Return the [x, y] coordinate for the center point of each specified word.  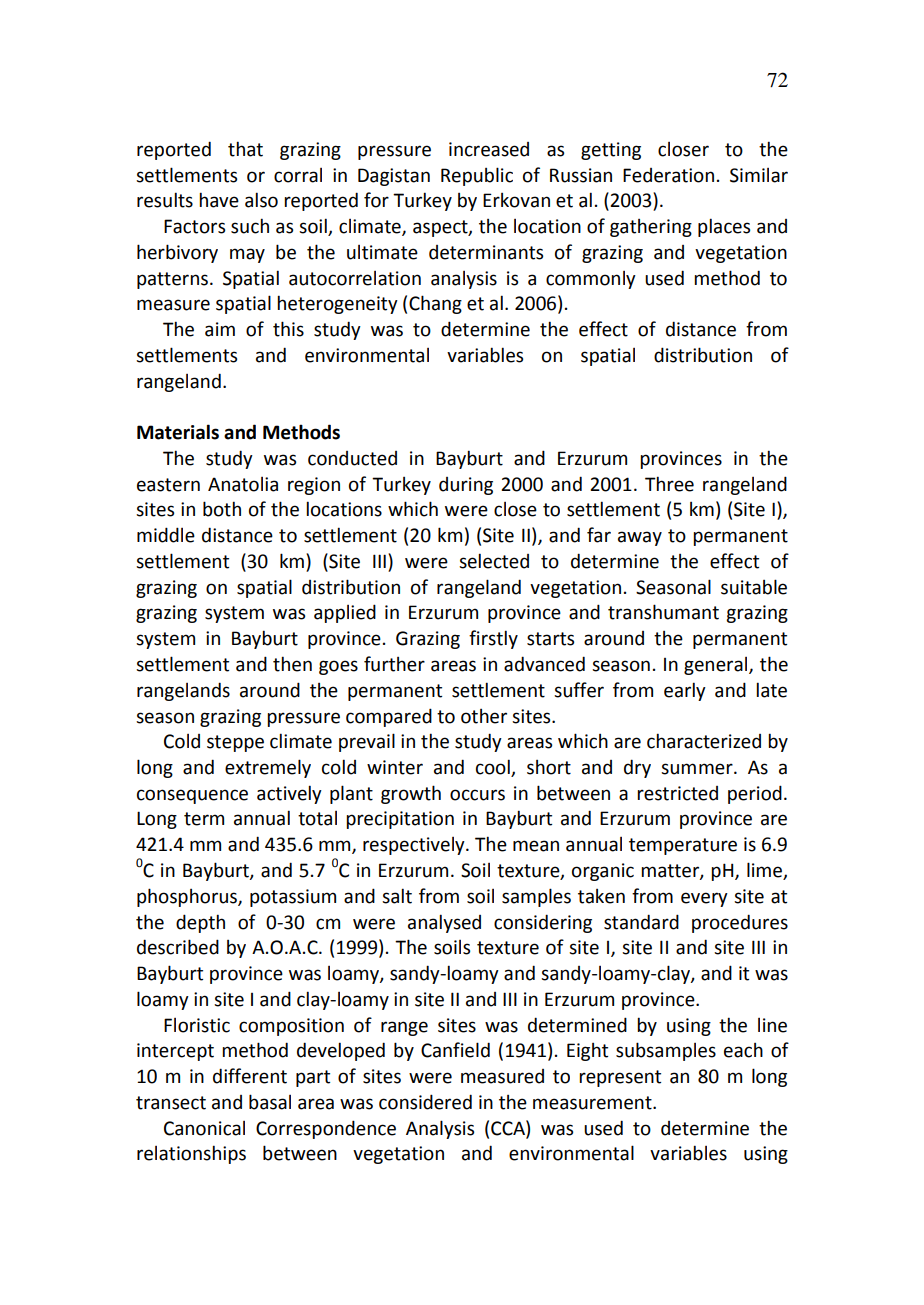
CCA [509, 1128]
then [292, 664]
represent [620, 1078]
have [219, 200]
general [717, 666]
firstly [493, 639]
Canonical [204, 1128]
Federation [668, 175]
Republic [477, 176]
